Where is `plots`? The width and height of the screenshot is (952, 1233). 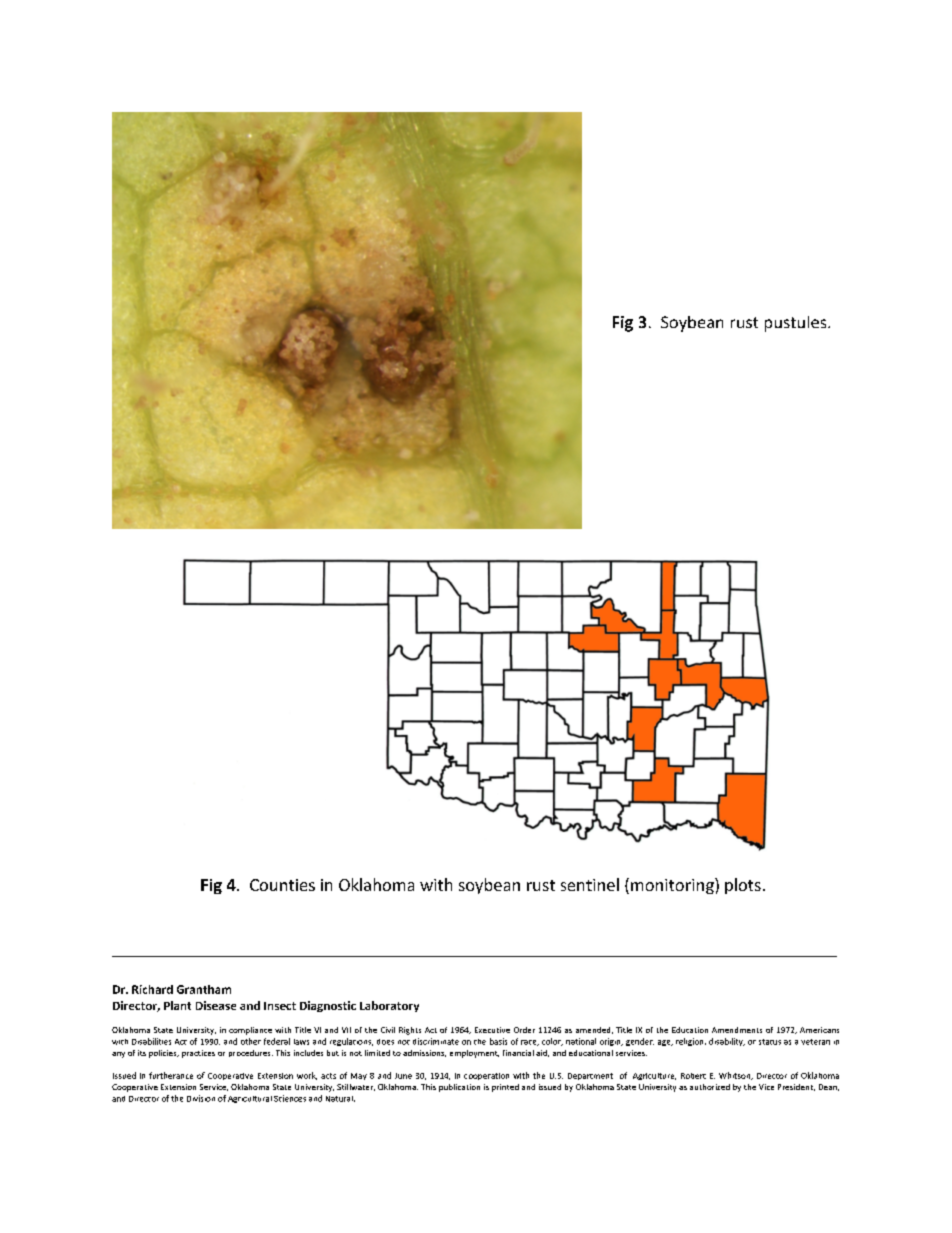 plots is located at coordinates (743, 886).
